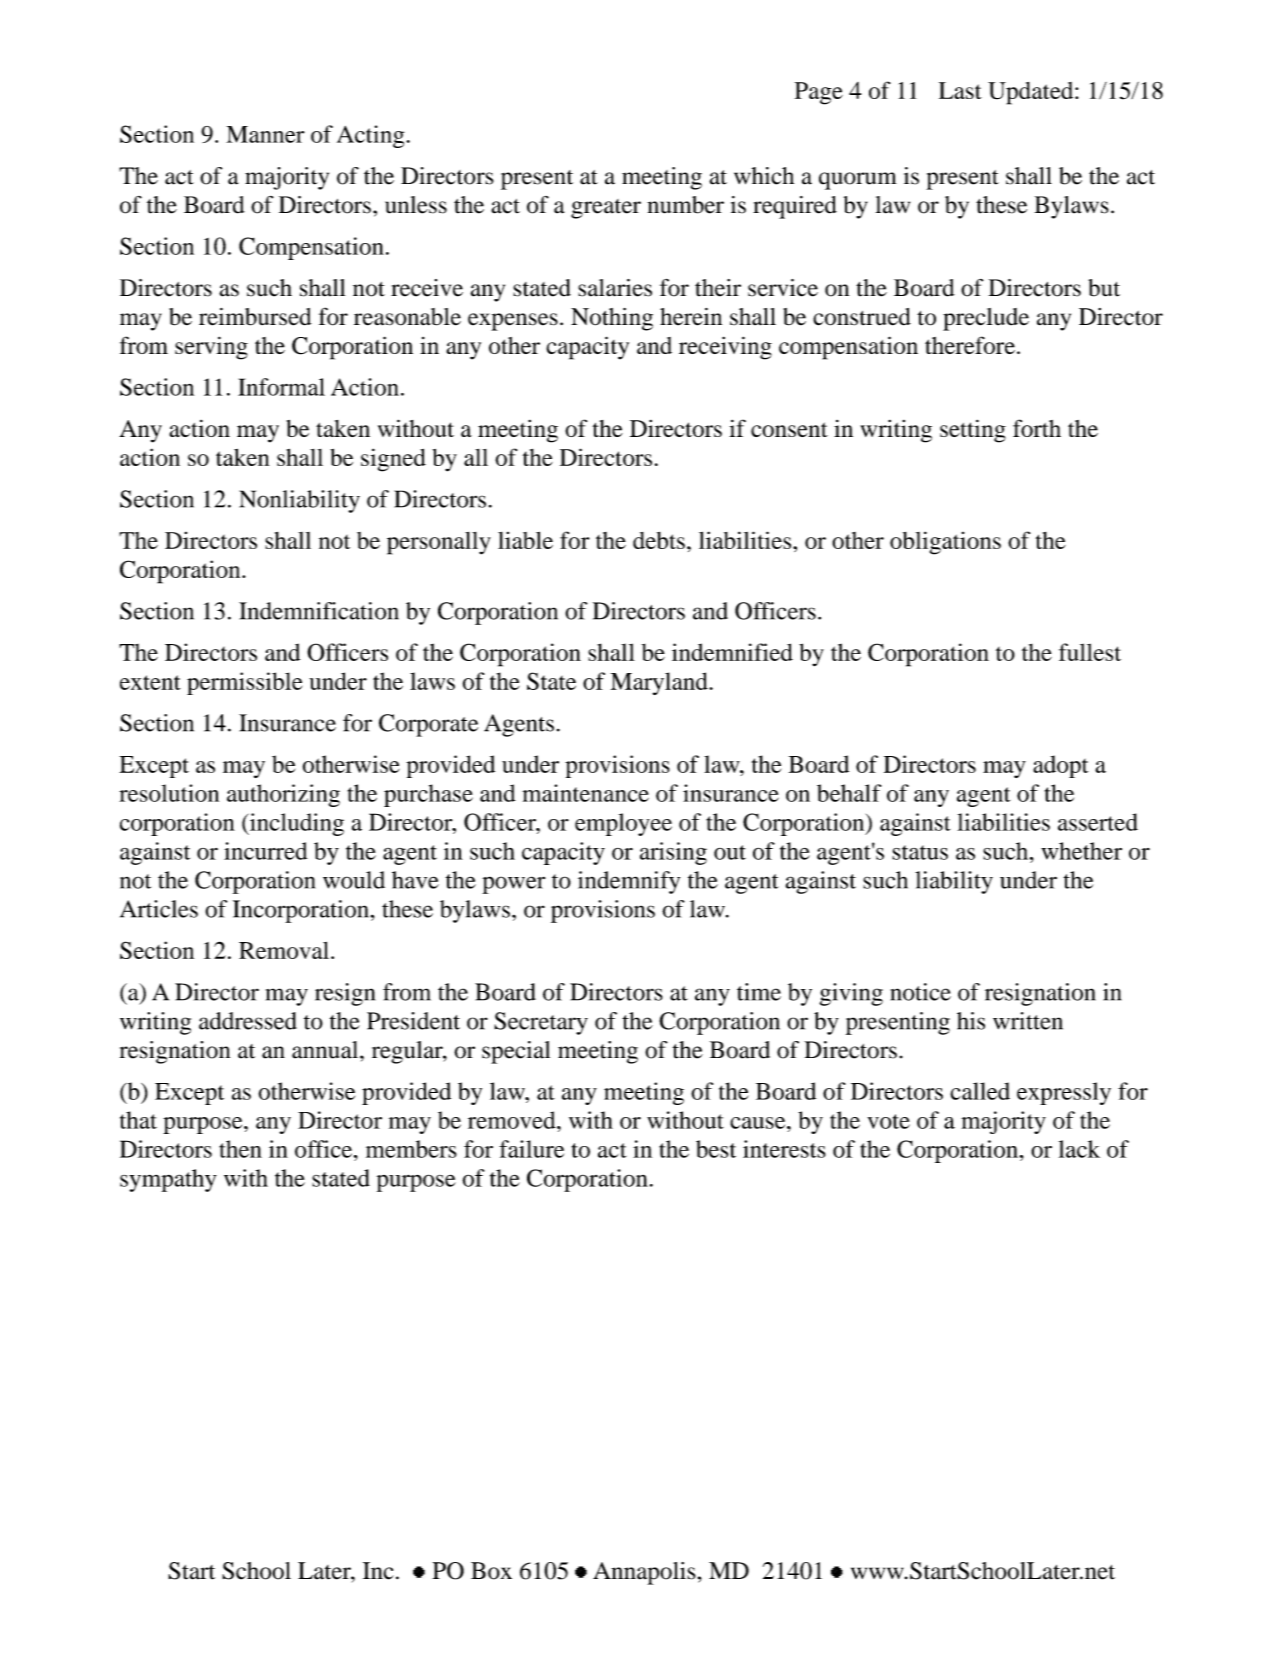 Image resolution: width=1283 pixels, height=1660 pixels. What do you see at coordinates (945, 543) in the screenshot?
I see `obligations` at bounding box center [945, 543].
